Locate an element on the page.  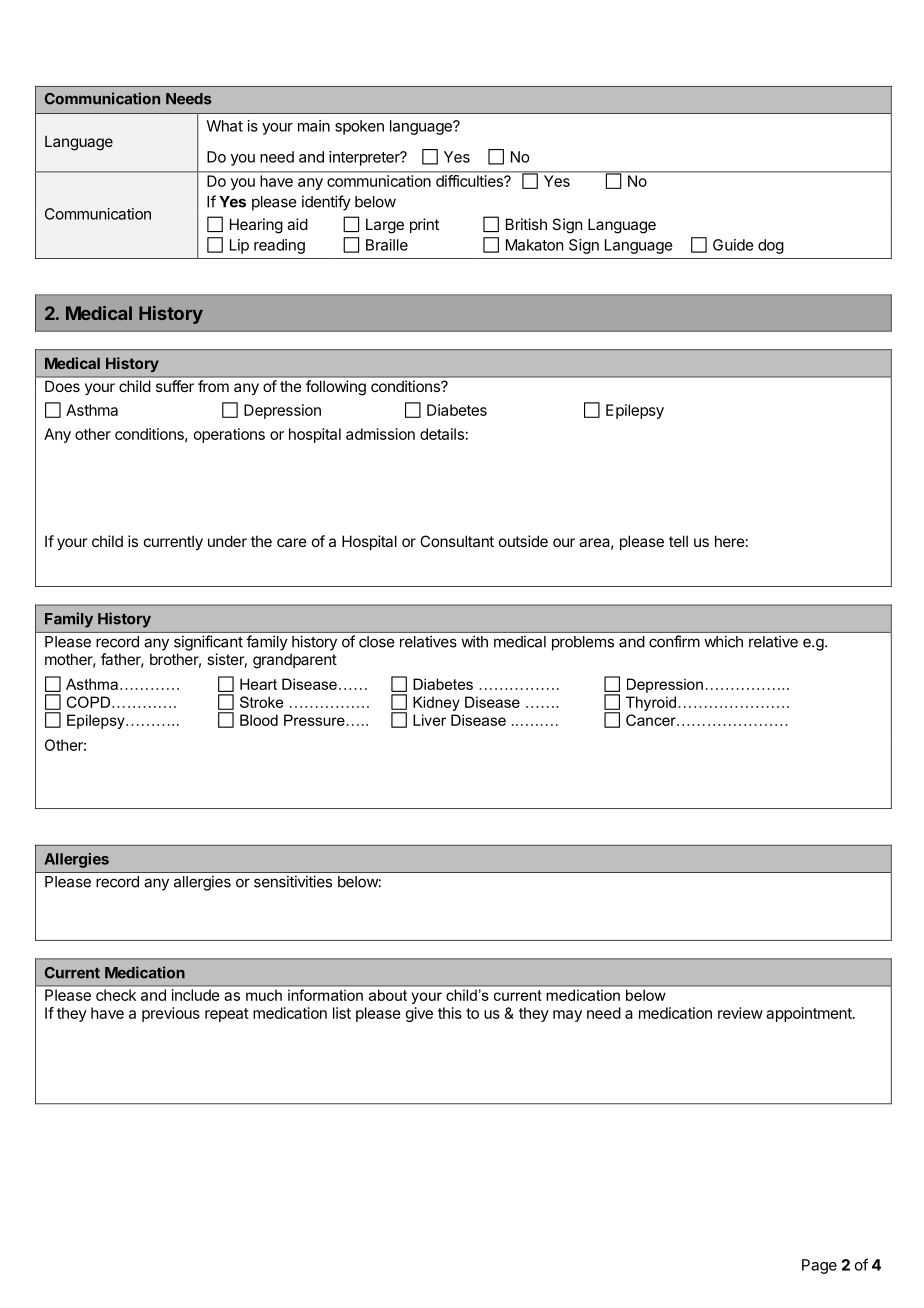
give is located at coordinates (419, 1014).
